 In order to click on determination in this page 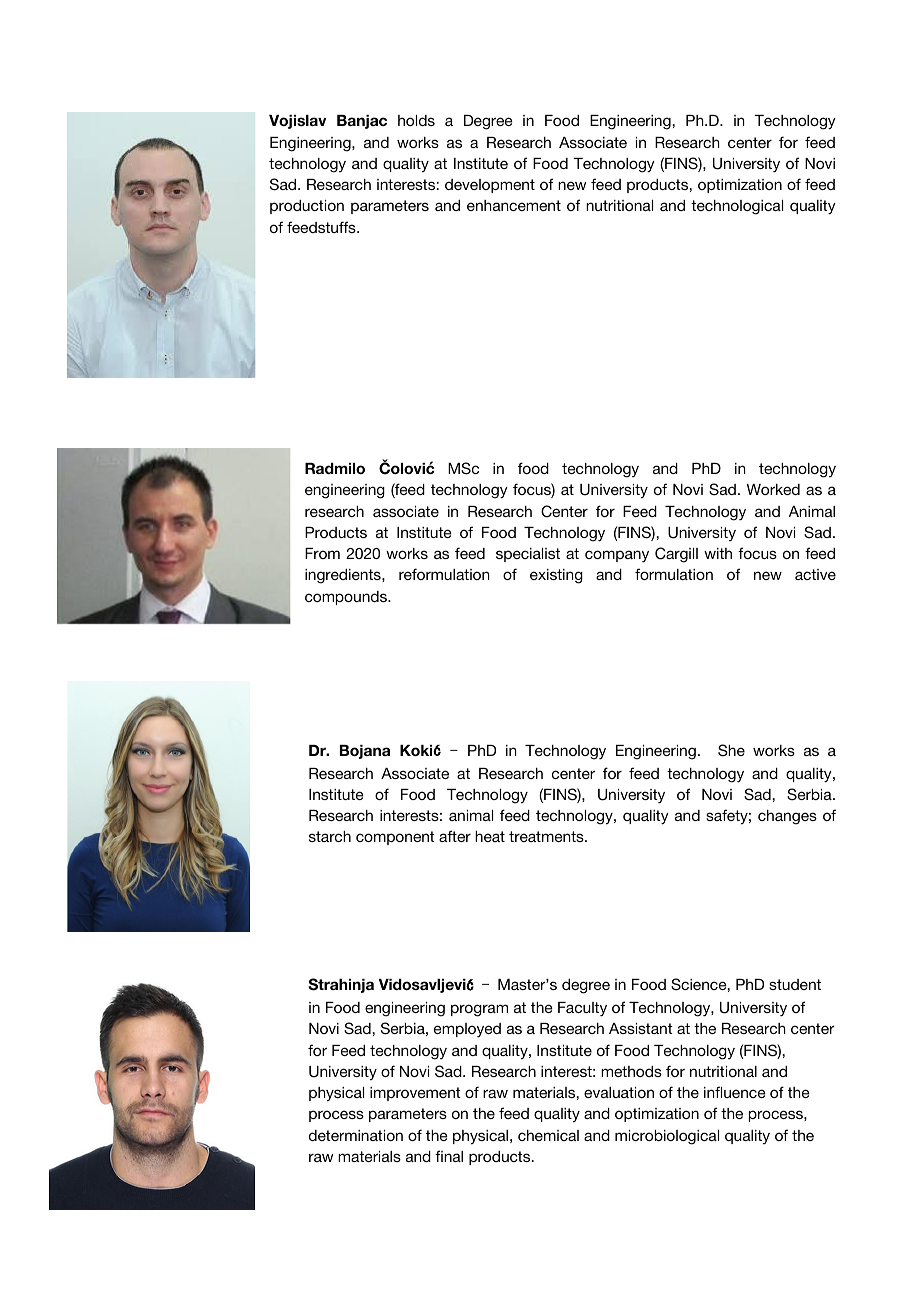, I will do `click(356, 1135)`.
